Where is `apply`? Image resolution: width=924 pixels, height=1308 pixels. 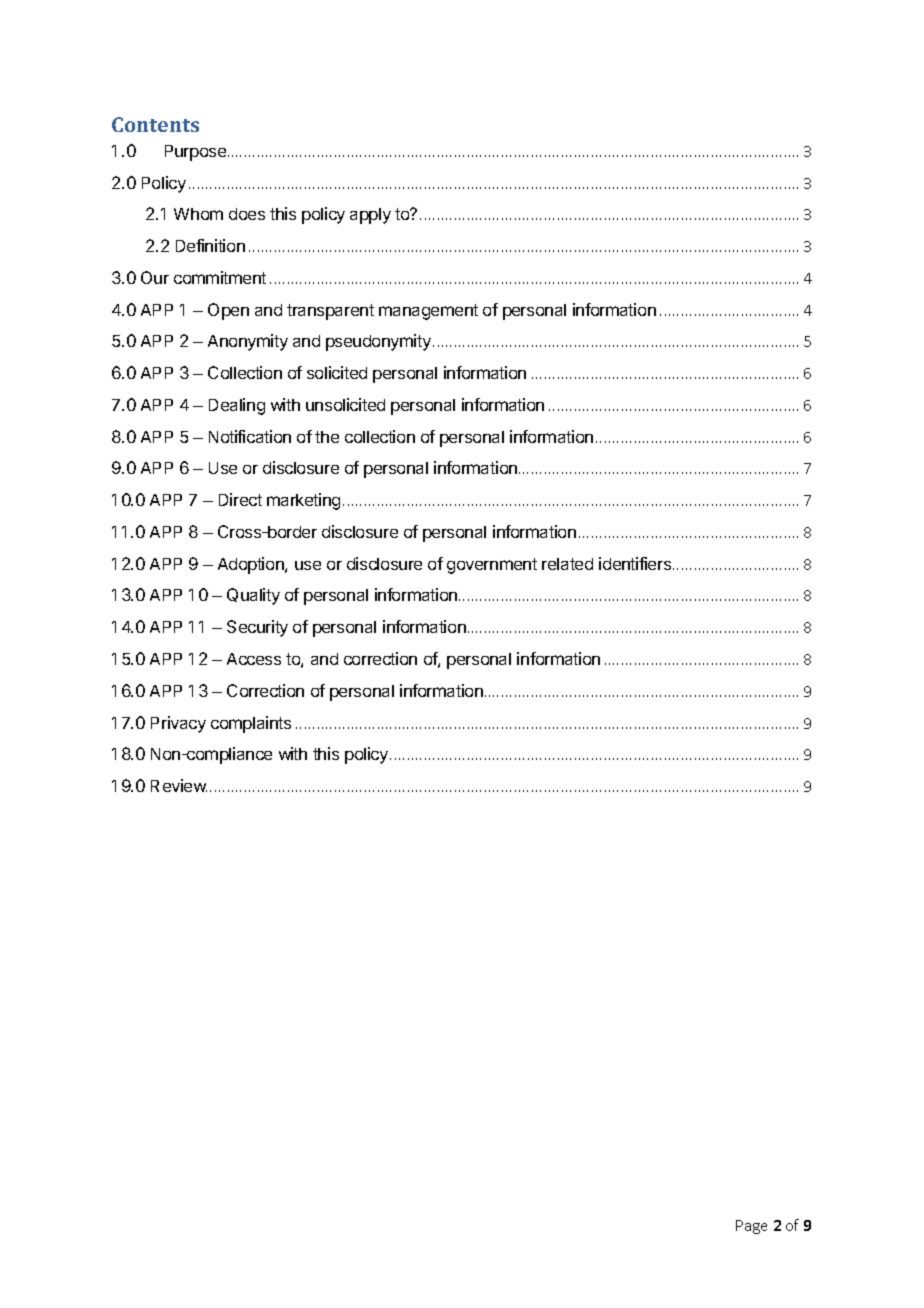
apply is located at coordinates (370, 216).
